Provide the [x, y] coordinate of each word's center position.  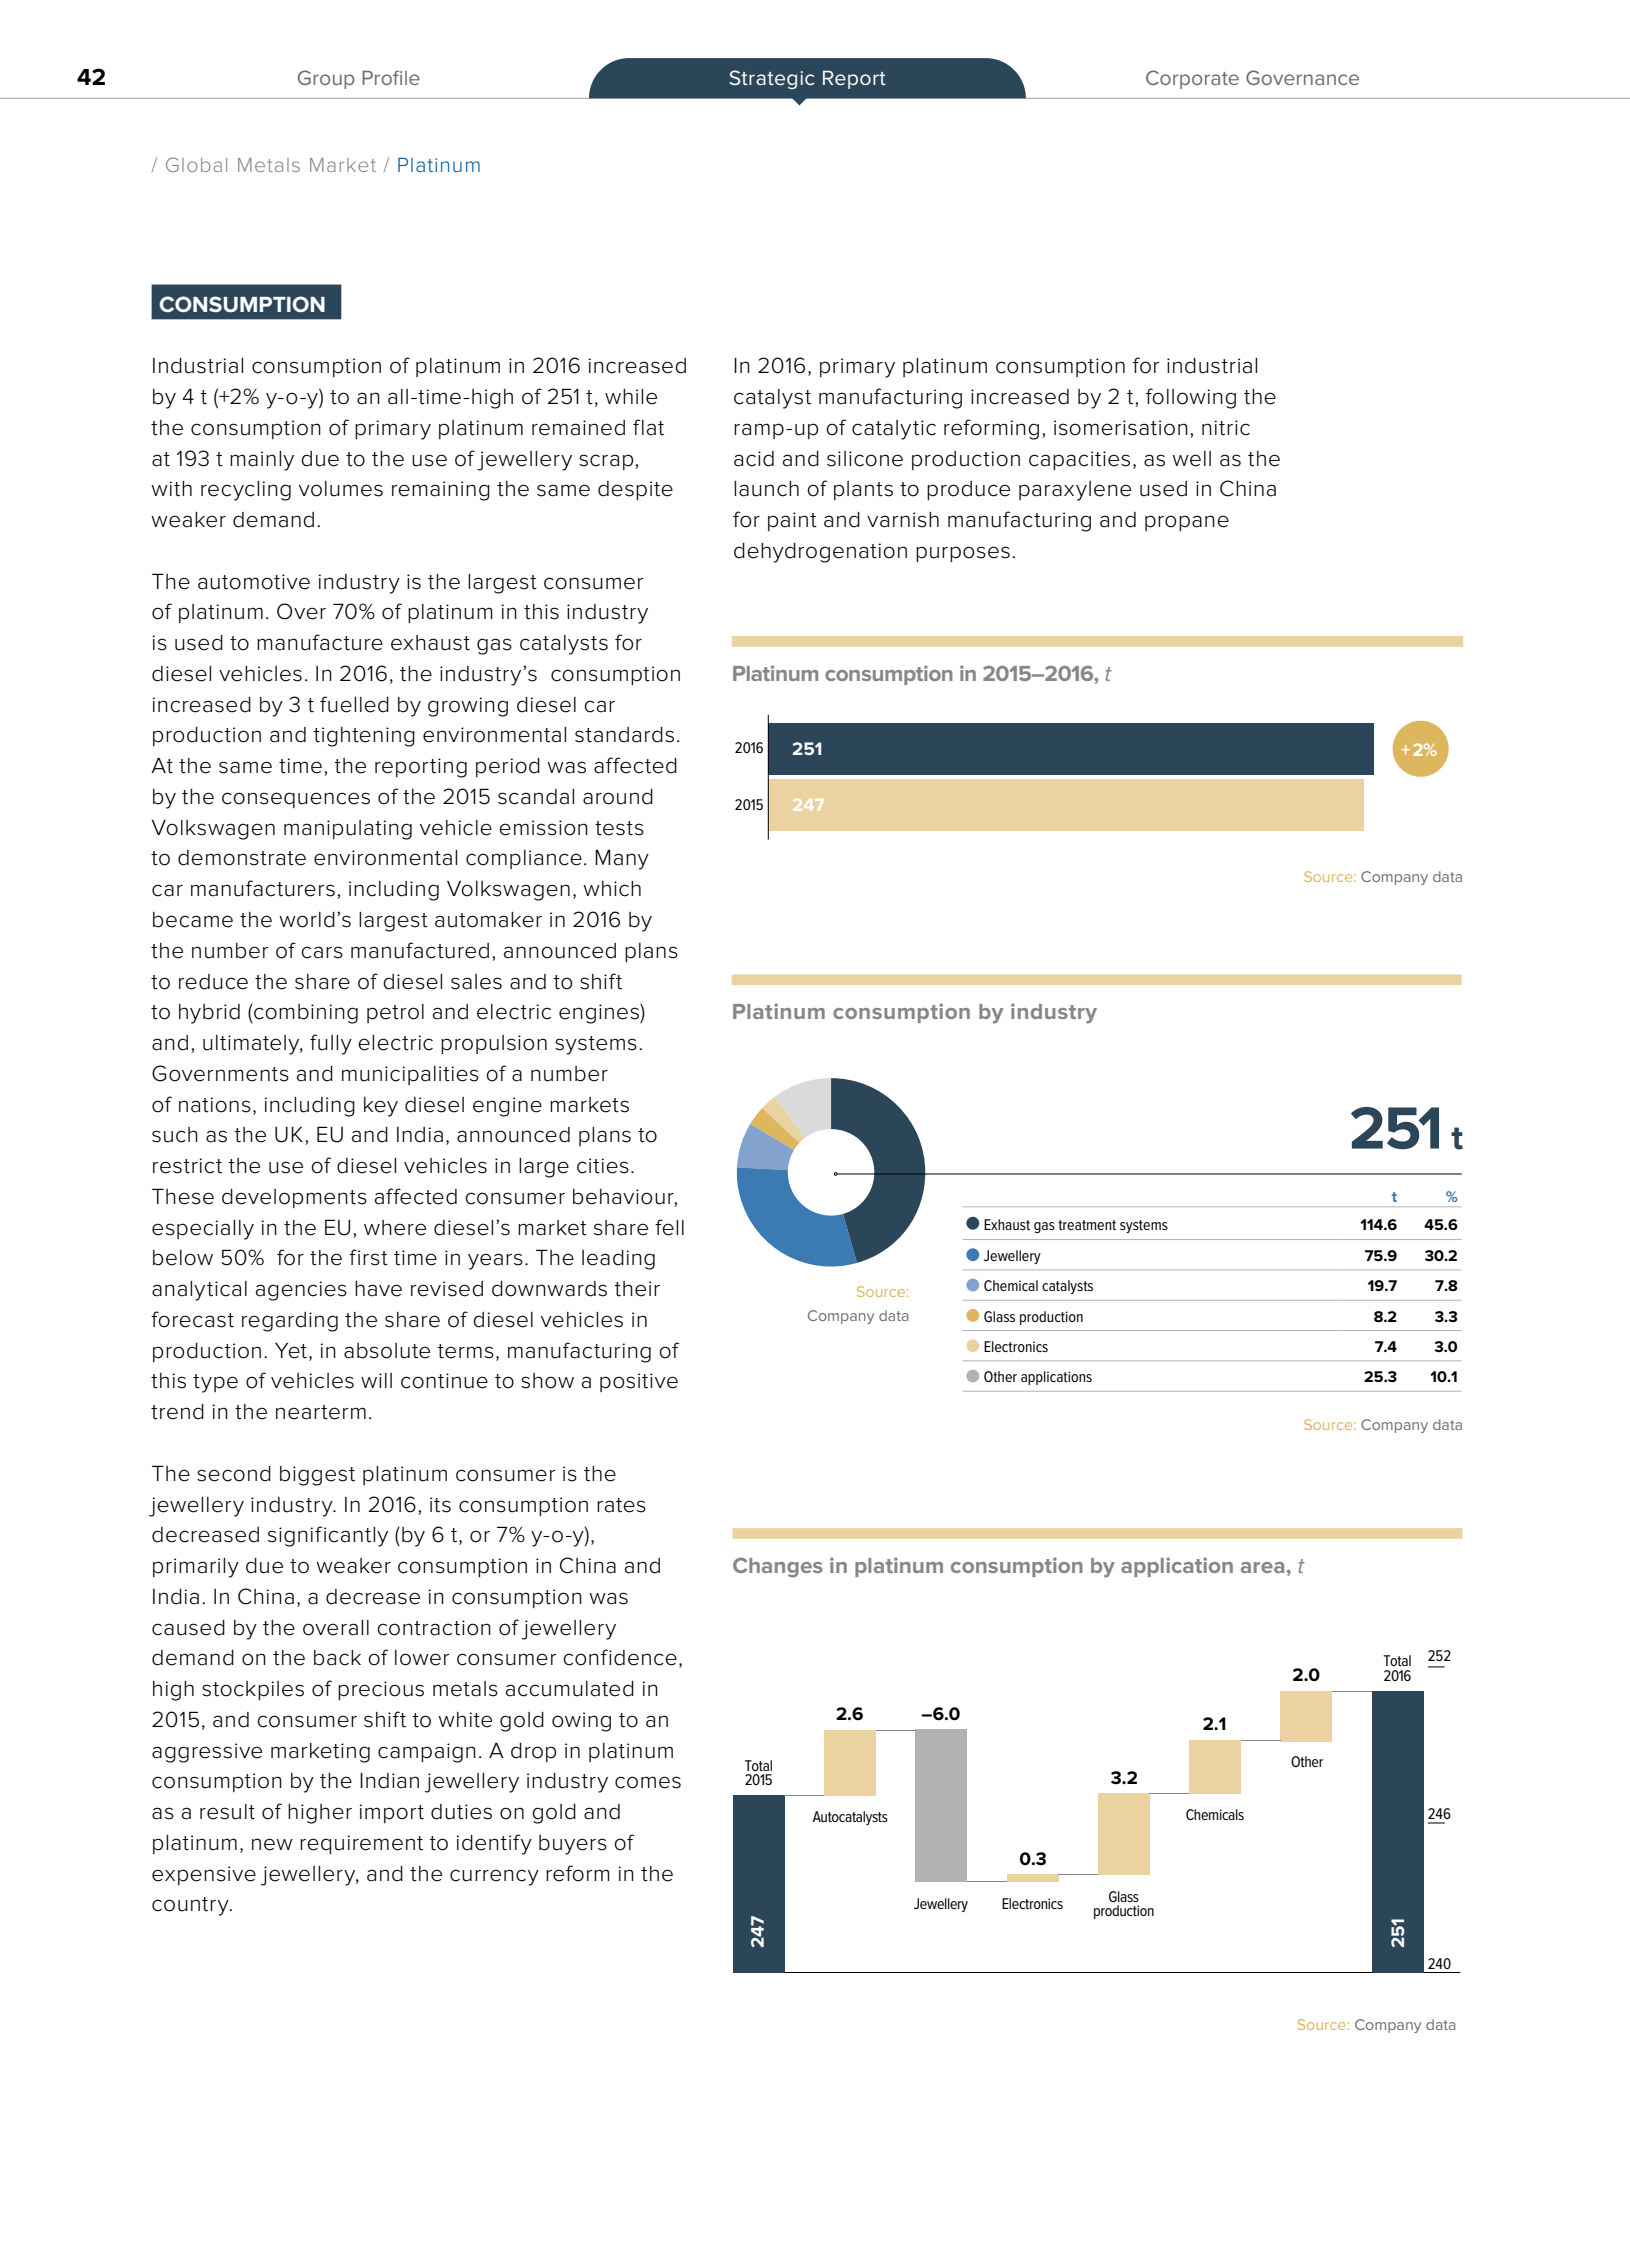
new [272, 1844]
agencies [301, 1291]
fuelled [354, 704]
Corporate [1192, 79]
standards [624, 735]
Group [326, 79]
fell [669, 1227]
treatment [1087, 1225]
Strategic [772, 79]
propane [1187, 523]
